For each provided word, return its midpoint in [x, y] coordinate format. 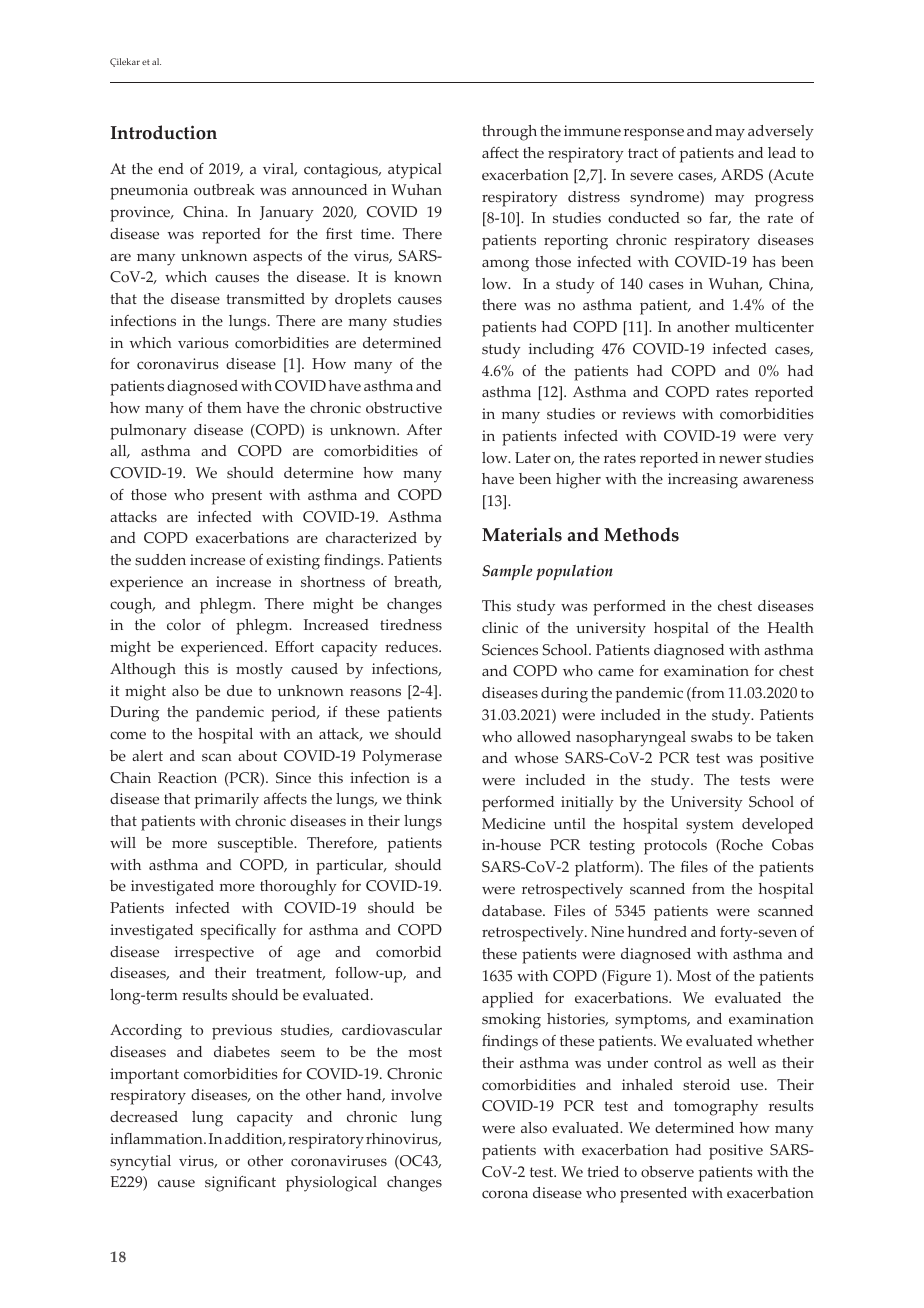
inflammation [157, 1139]
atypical [415, 171]
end [171, 168]
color [184, 625]
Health [791, 627]
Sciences [510, 650]
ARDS [742, 175]
